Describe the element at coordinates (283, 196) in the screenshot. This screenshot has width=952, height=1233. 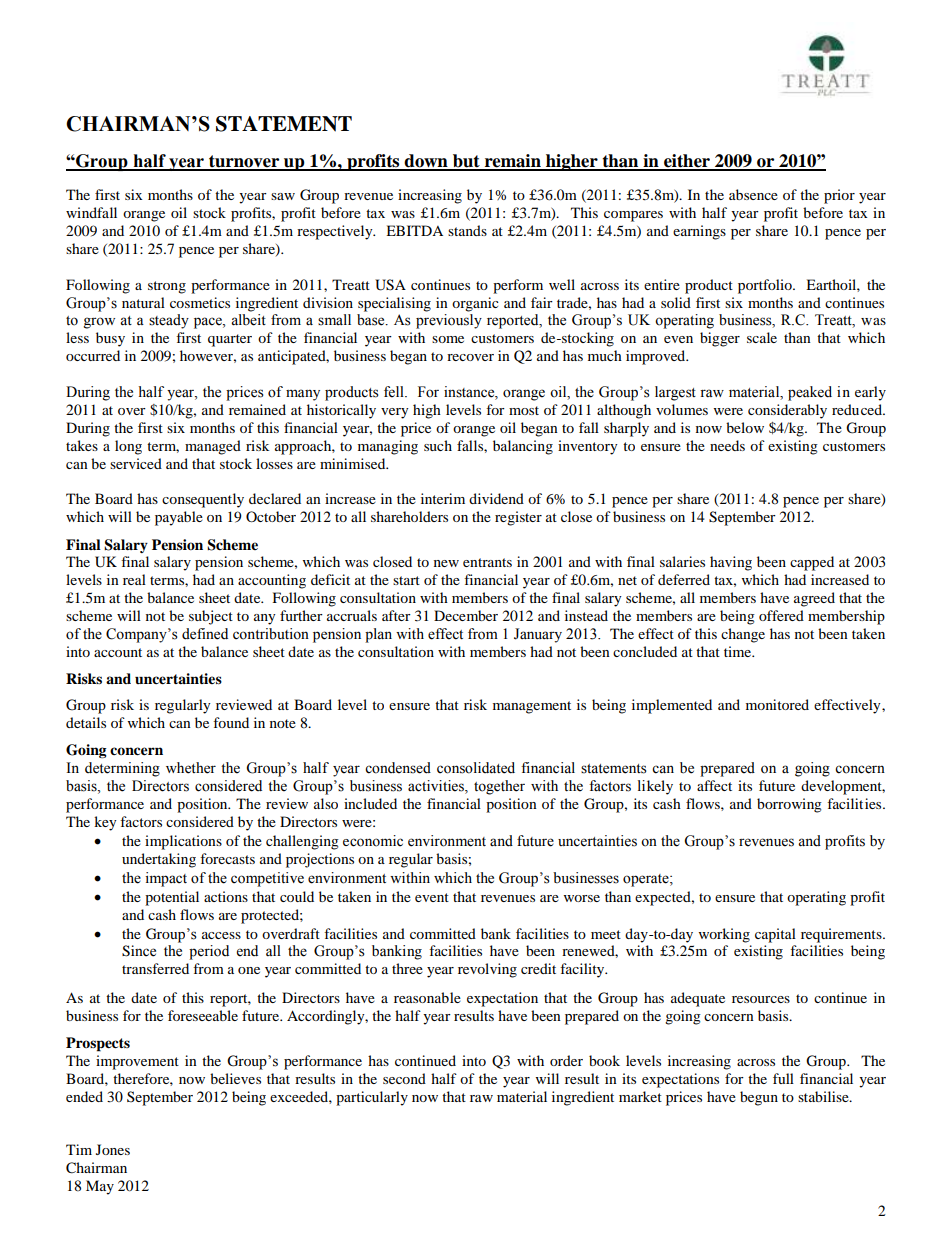
I see `saw` at that location.
